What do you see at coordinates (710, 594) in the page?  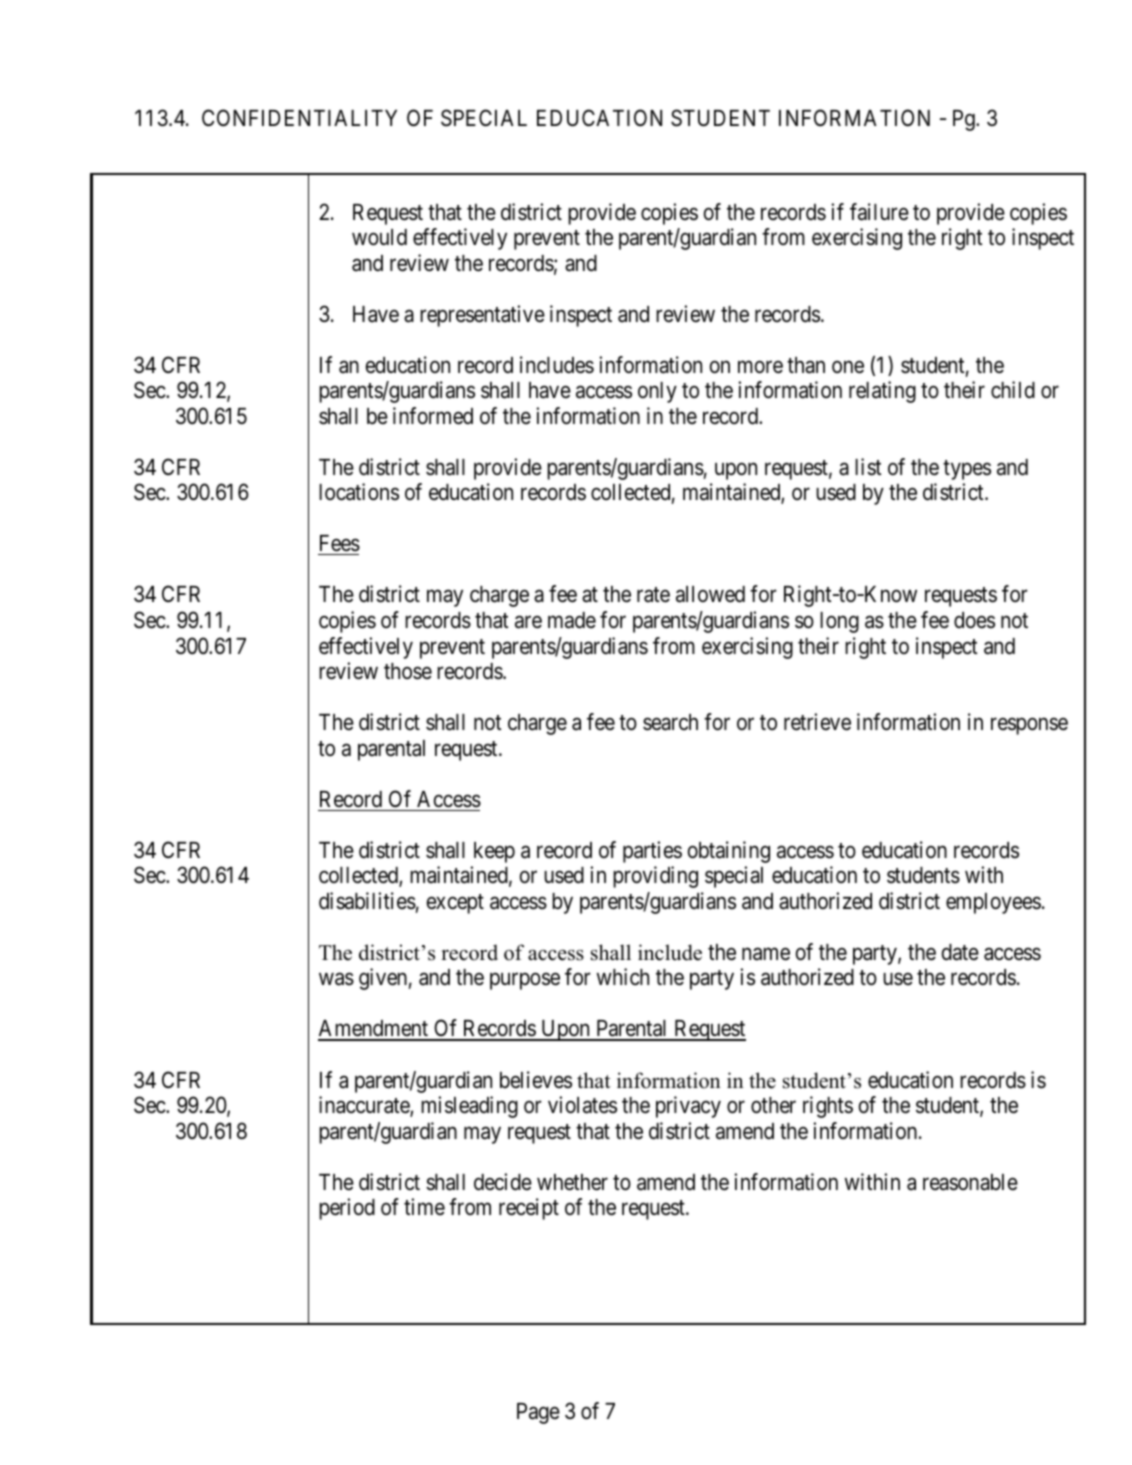 I see `allowed` at bounding box center [710, 594].
